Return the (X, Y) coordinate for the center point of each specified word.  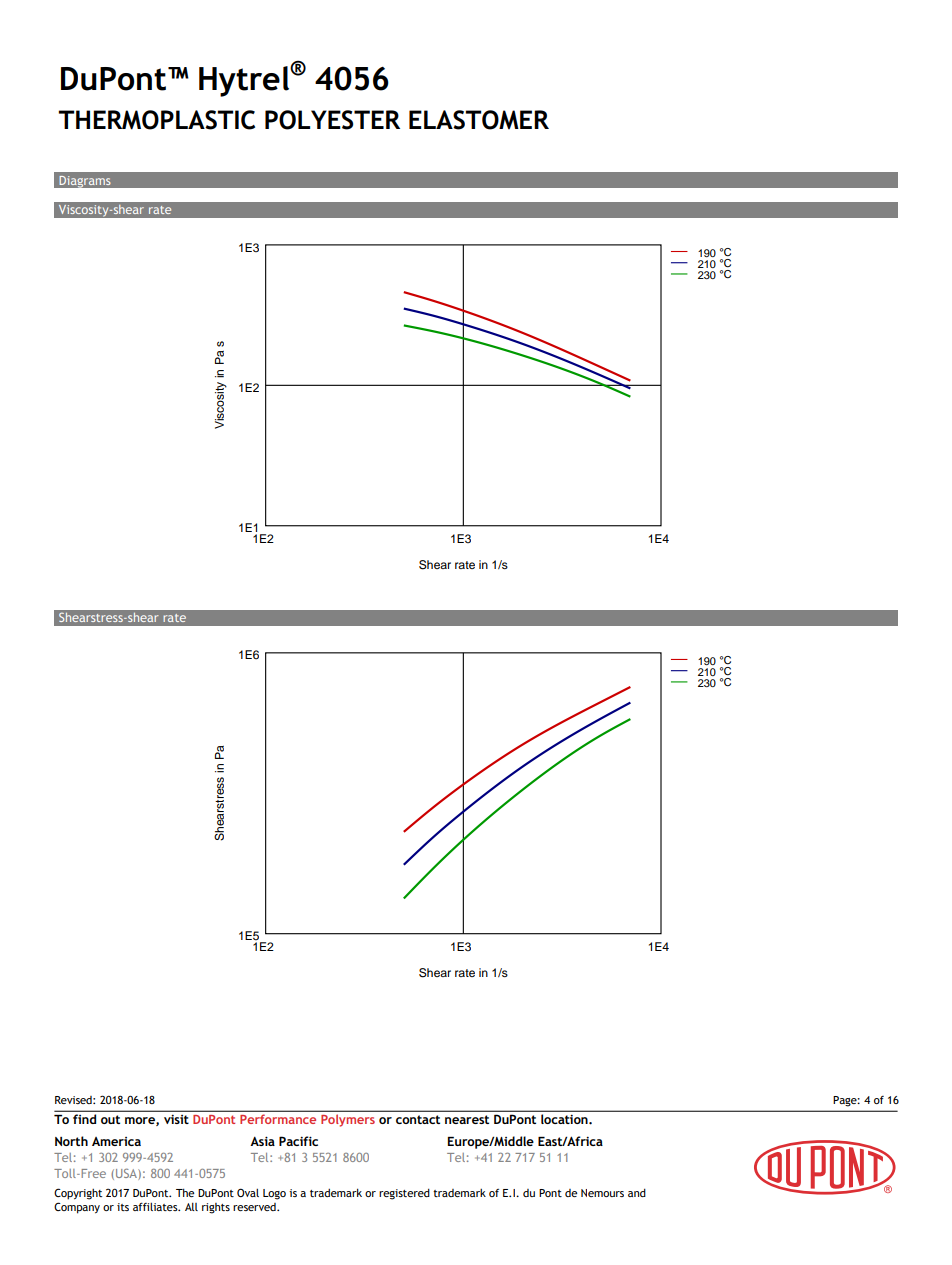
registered (404, 1194)
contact (418, 1119)
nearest (467, 1119)
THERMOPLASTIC (156, 120)
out (110, 1119)
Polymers (348, 1120)
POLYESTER (332, 120)
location (565, 1119)
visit (176, 1119)
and (637, 1193)
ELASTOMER (479, 120)
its (123, 1207)
